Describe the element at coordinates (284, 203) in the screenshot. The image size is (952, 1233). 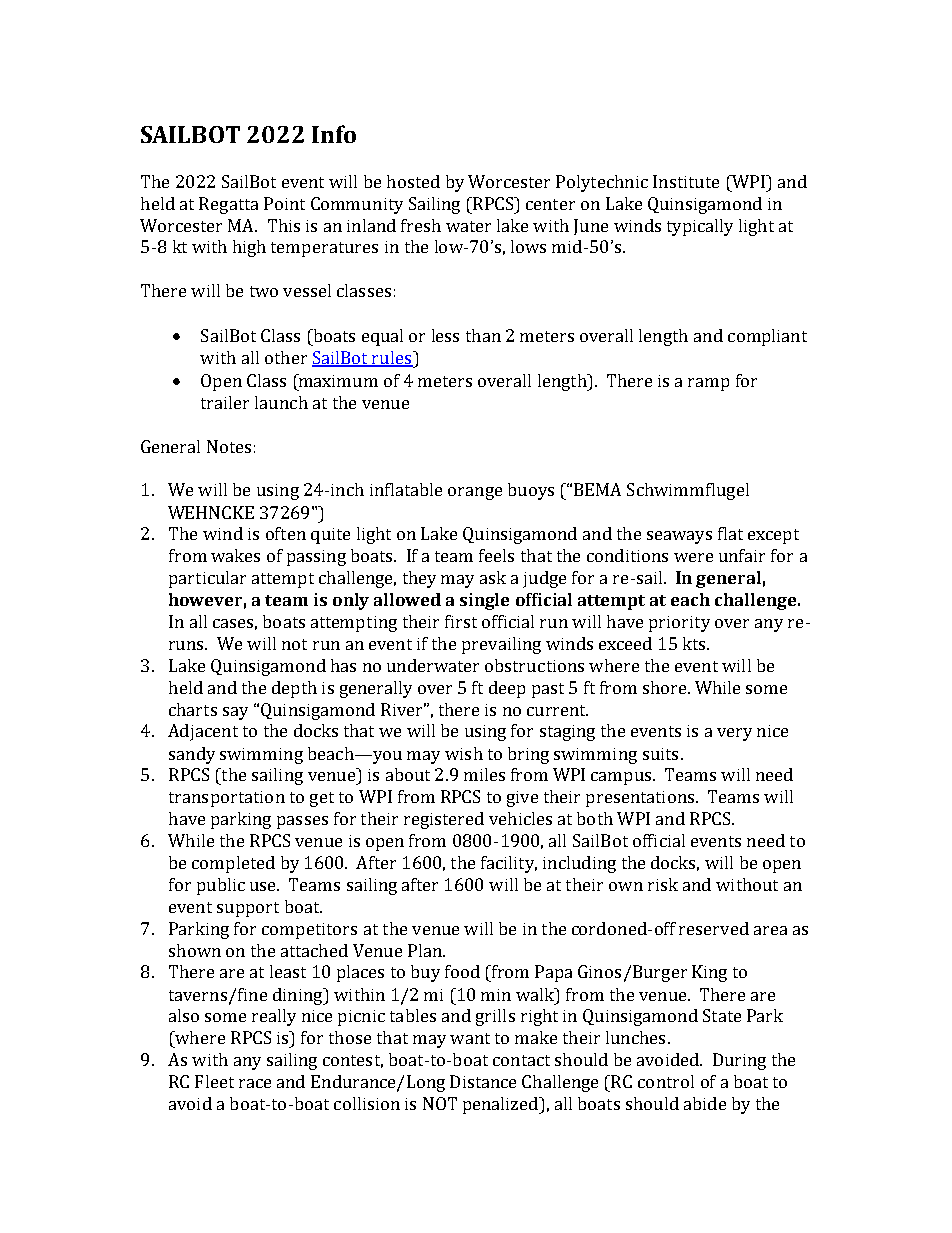
I see `Point` at that location.
